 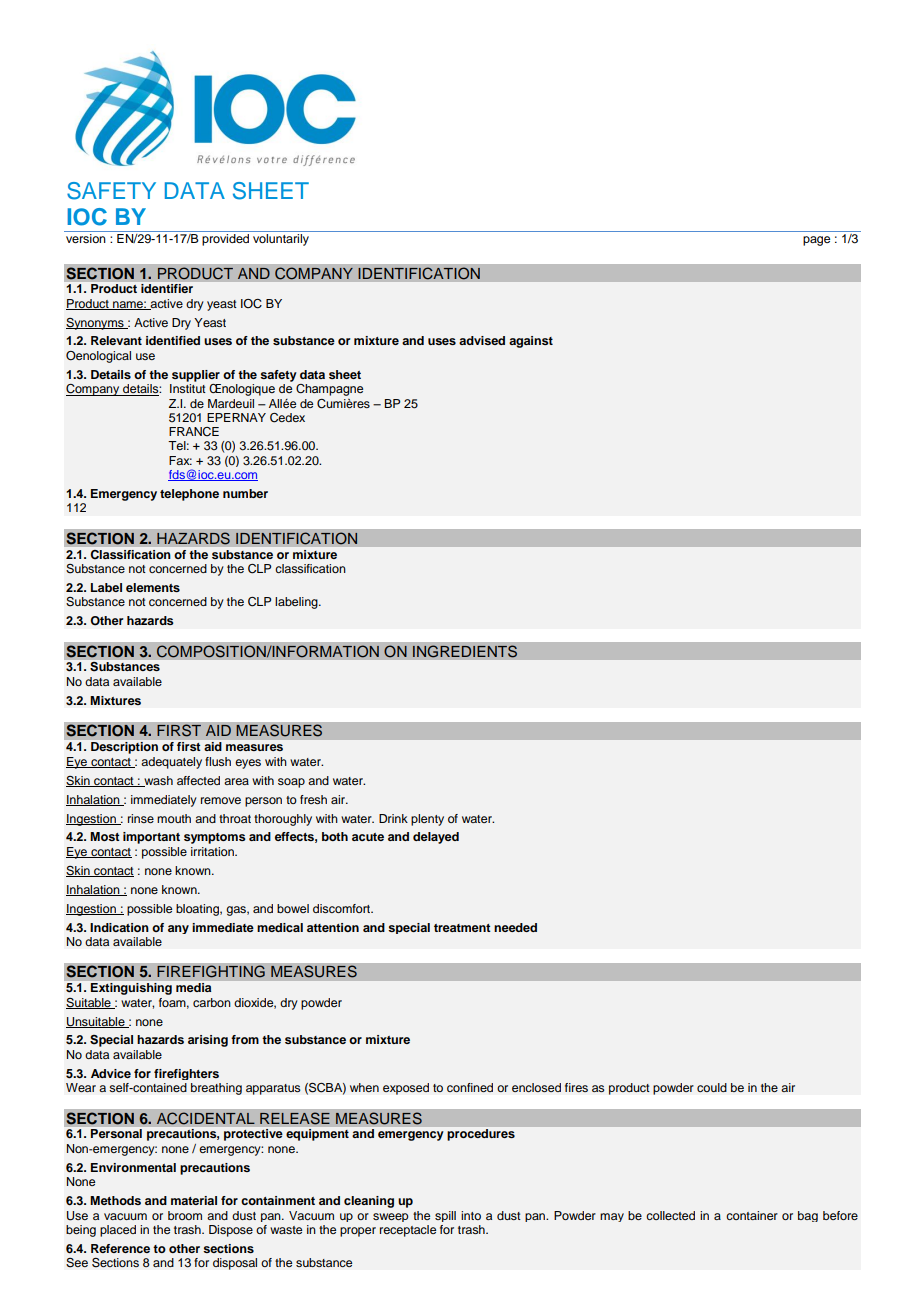 I want to click on page, so click(x=816, y=241).
